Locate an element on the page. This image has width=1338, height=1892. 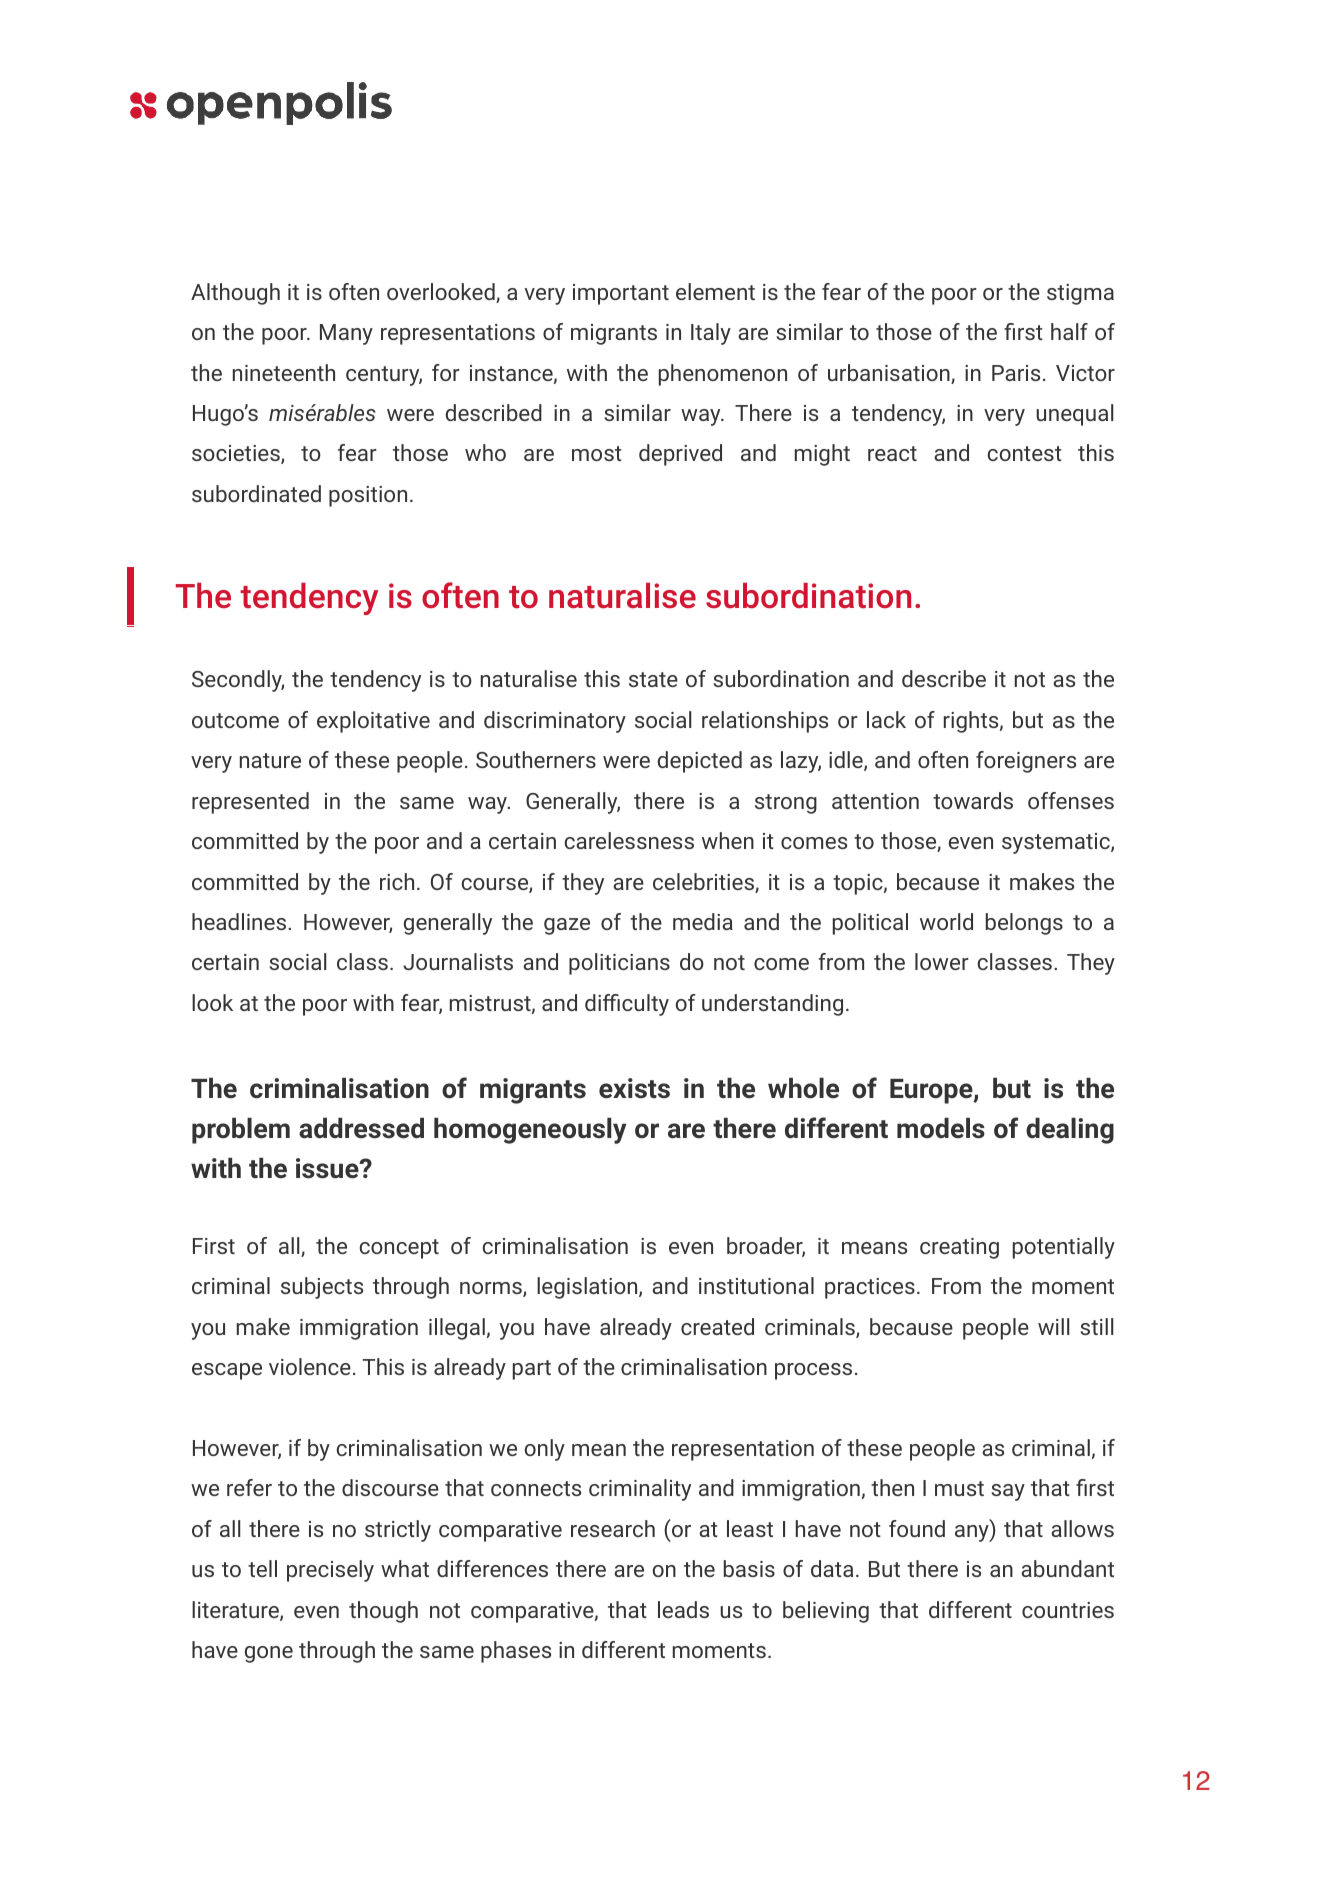
exploitative is located at coordinates (373, 722).
